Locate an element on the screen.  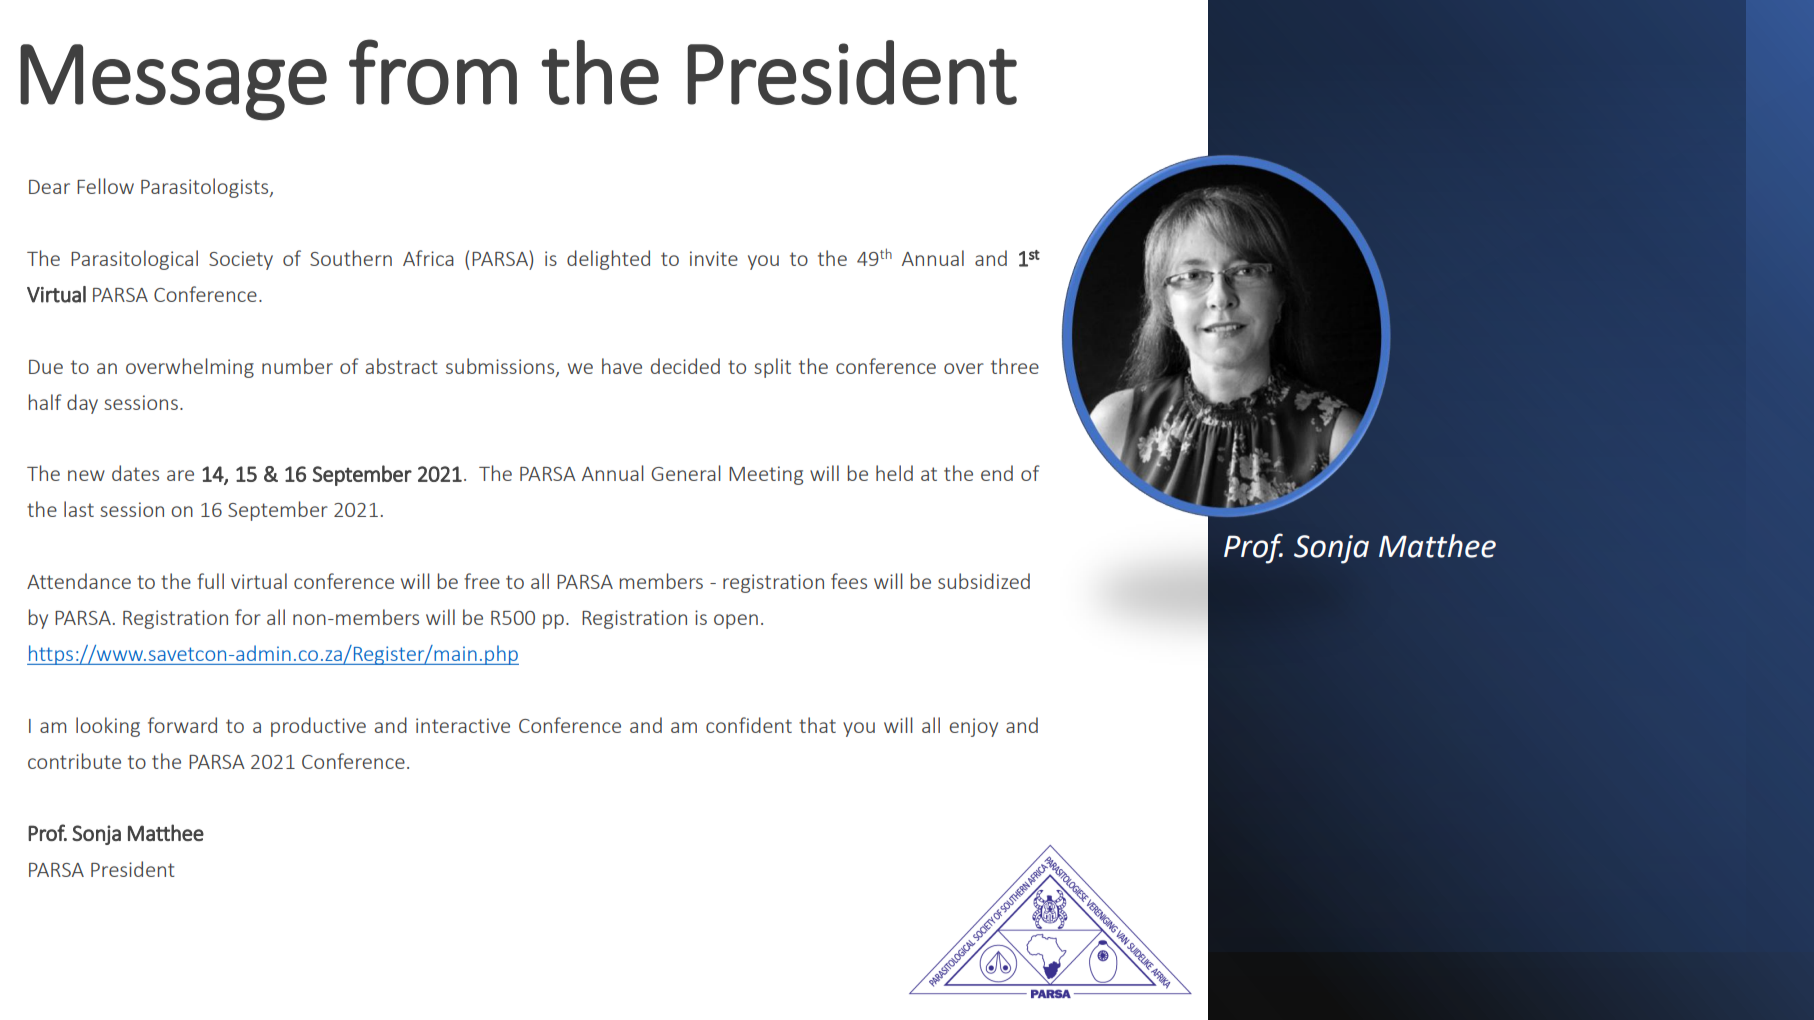
held is located at coordinates (894, 473).
